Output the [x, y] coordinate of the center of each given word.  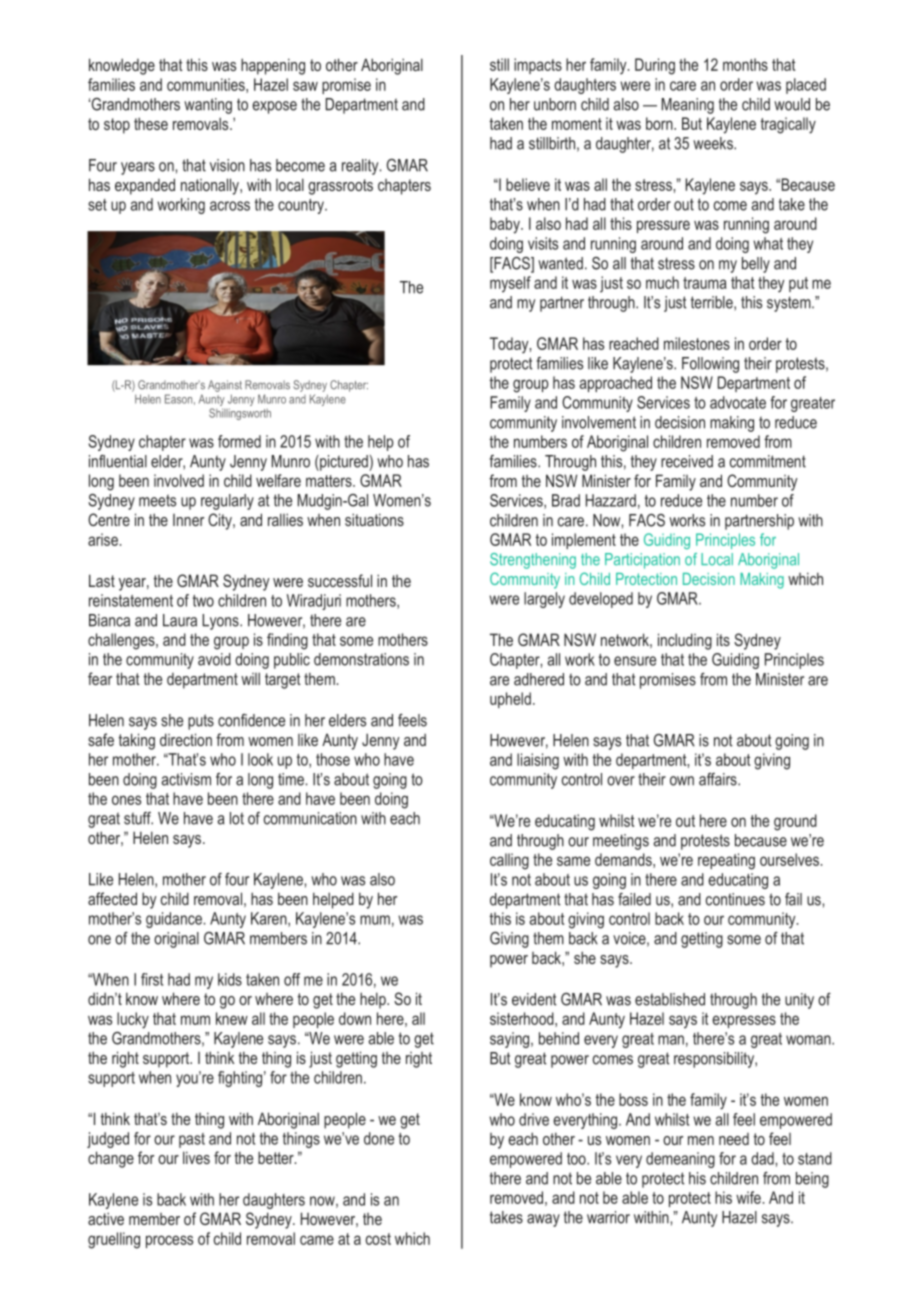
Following [710, 365]
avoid [214, 659]
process [169, 1241]
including [685, 641]
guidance [174, 920]
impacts [538, 66]
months [745, 64]
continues [735, 899]
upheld [510, 700]
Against [225, 386]
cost [378, 1239]
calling [509, 861]
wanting [208, 106]
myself [510, 284]
